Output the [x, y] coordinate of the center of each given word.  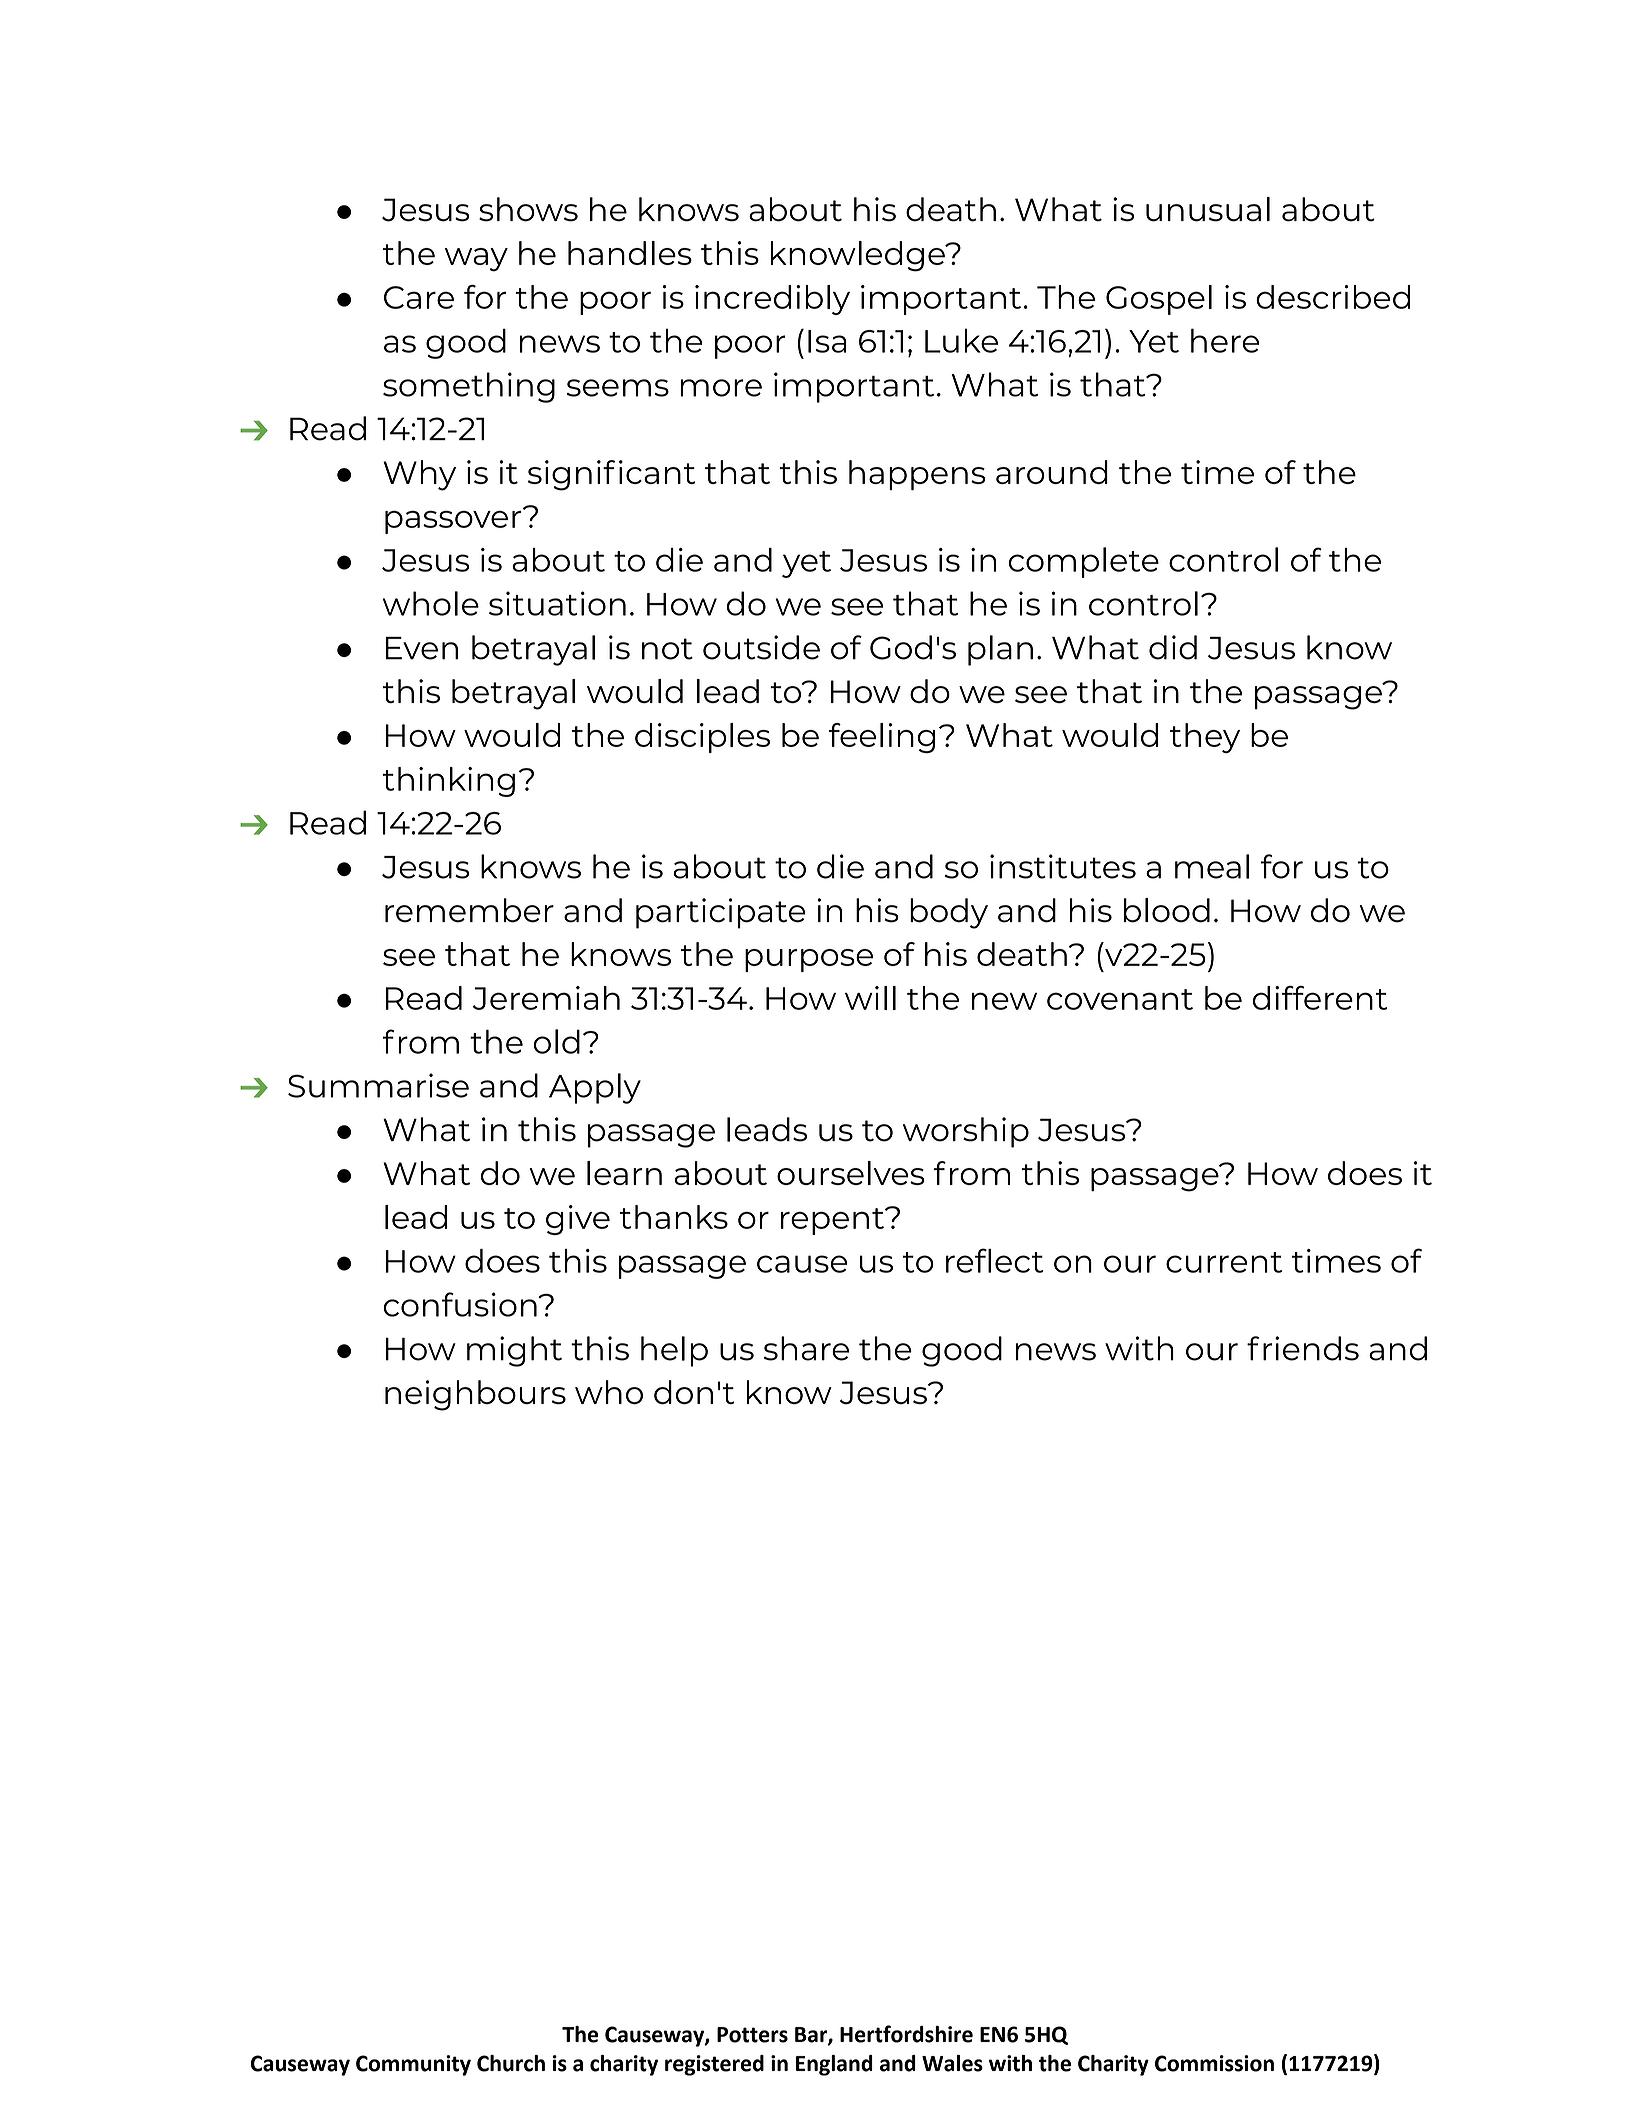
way [476, 260]
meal [1212, 866]
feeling [882, 738]
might [514, 1351]
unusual [1208, 209]
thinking [449, 782]
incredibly [772, 300]
